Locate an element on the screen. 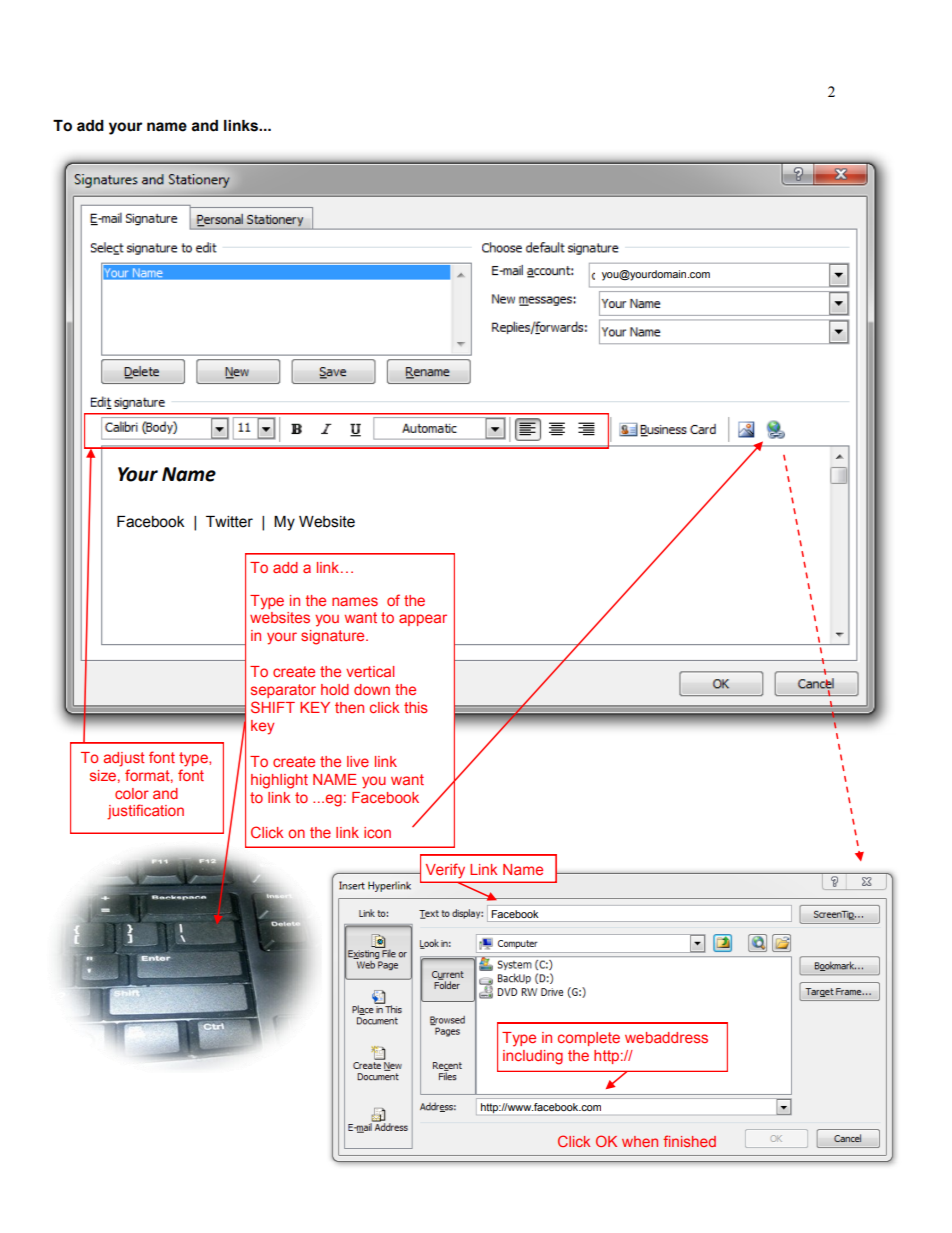  finished is located at coordinates (689, 1141).
